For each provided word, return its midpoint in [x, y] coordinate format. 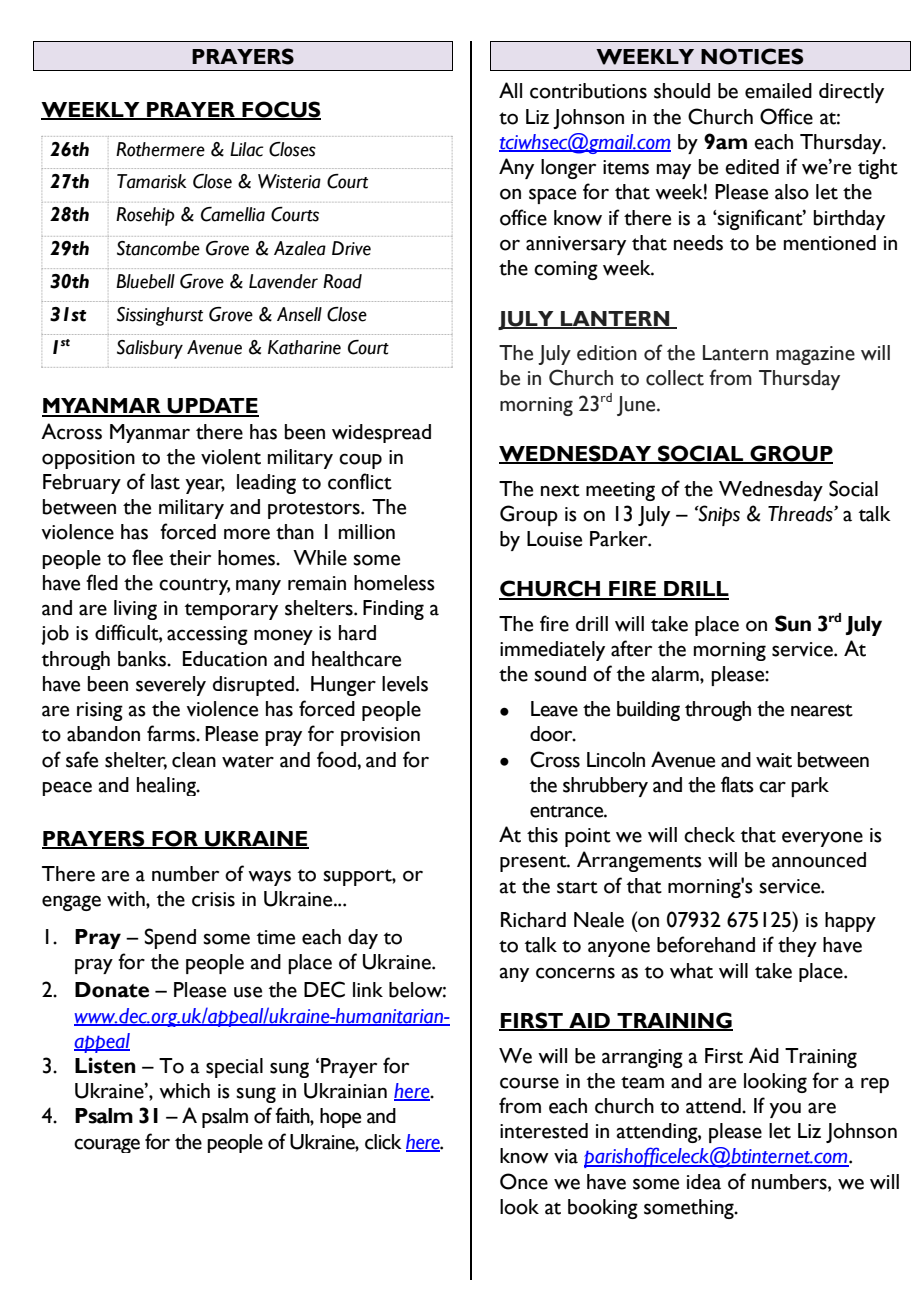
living [135, 610]
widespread [381, 433]
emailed [778, 91]
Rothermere [160, 149]
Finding [393, 610]
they [797, 947]
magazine [815, 355]
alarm [676, 674]
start [577, 887]
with [127, 899]
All [510, 90]
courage [107, 1145]
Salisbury [150, 349]
